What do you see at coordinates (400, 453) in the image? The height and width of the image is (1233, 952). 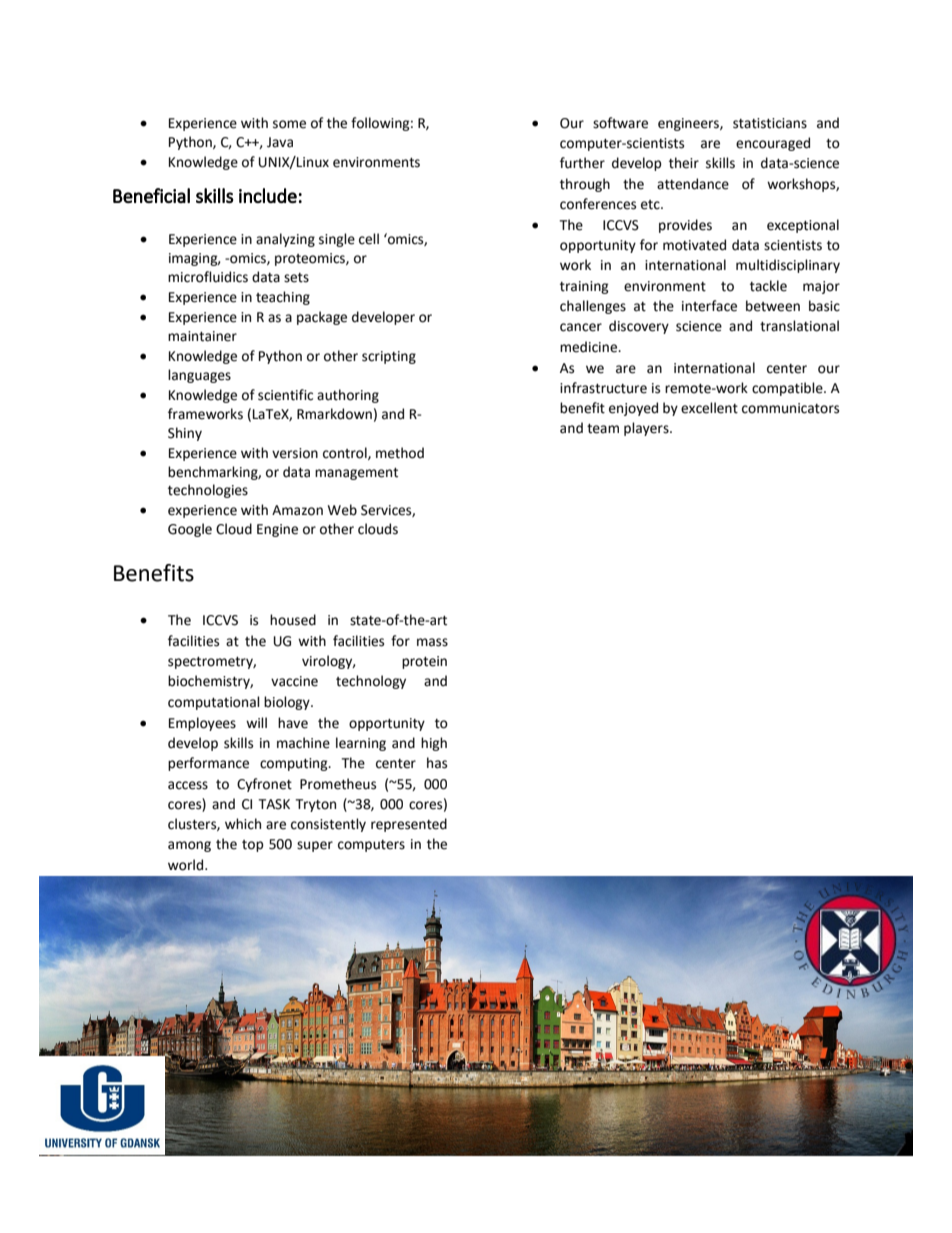 I see `method` at bounding box center [400, 453].
